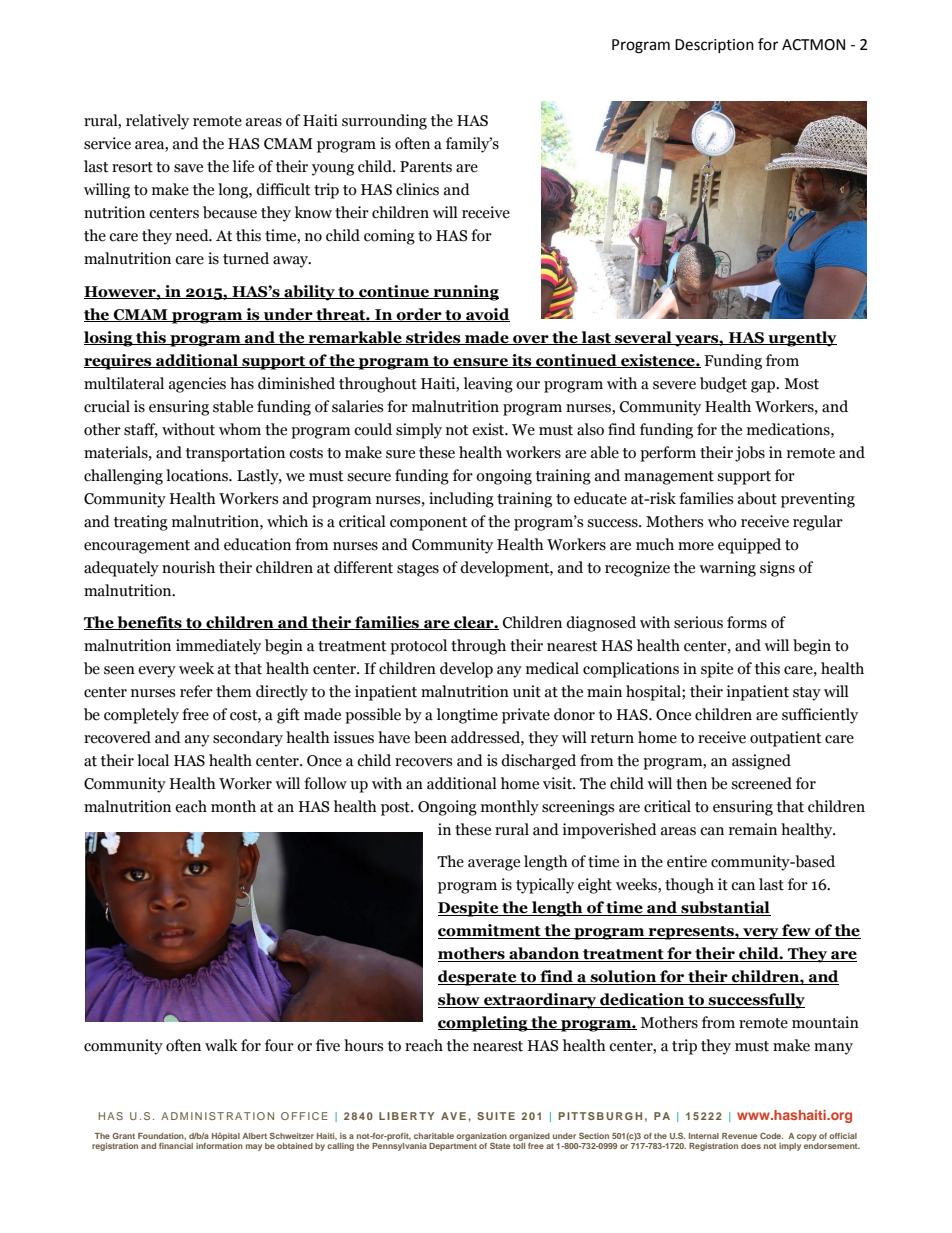  I want to click on relatively, so click(157, 122).
